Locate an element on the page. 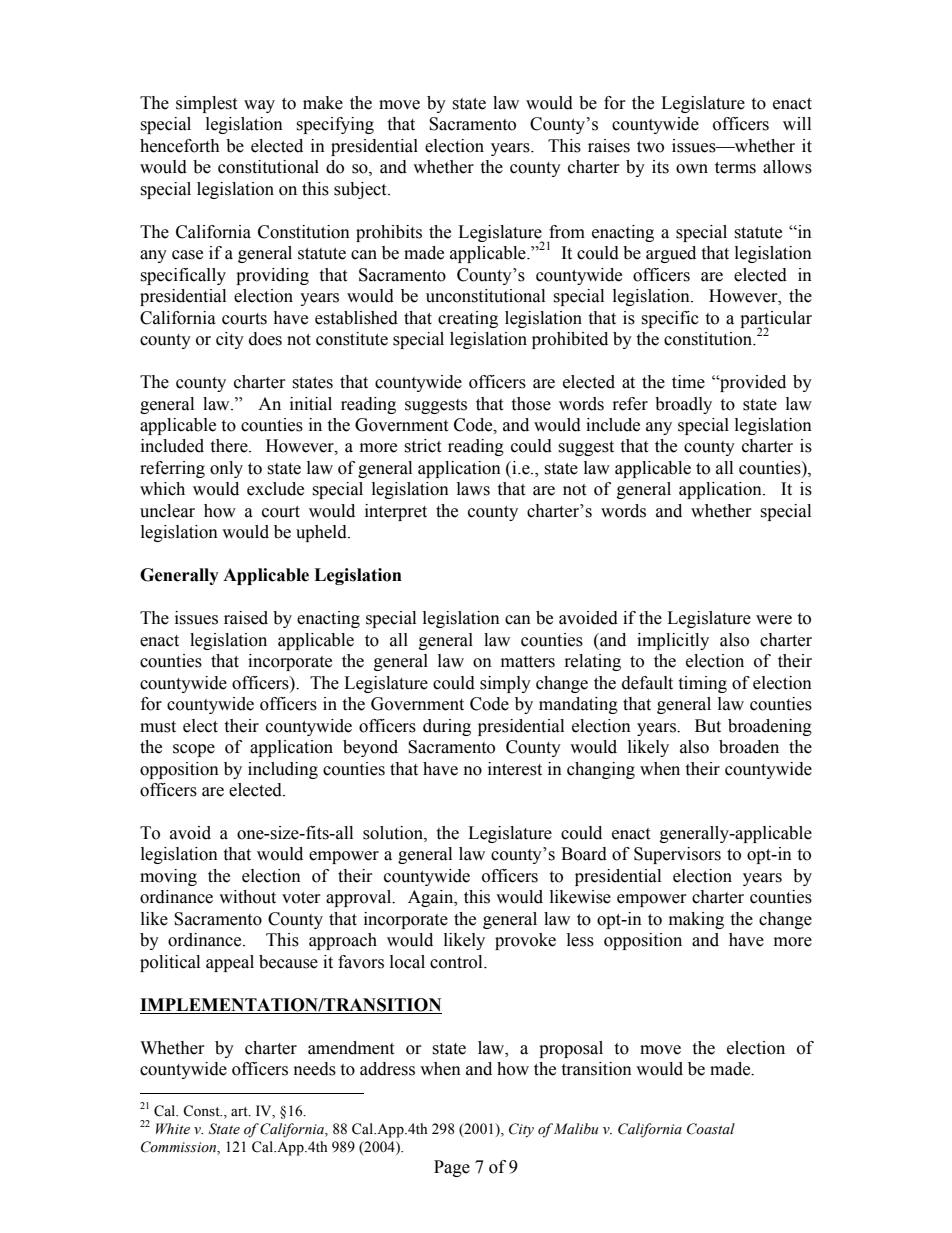 Image resolution: width=952 pixels, height=1233 pixels. raises is located at coordinates (609, 146).
